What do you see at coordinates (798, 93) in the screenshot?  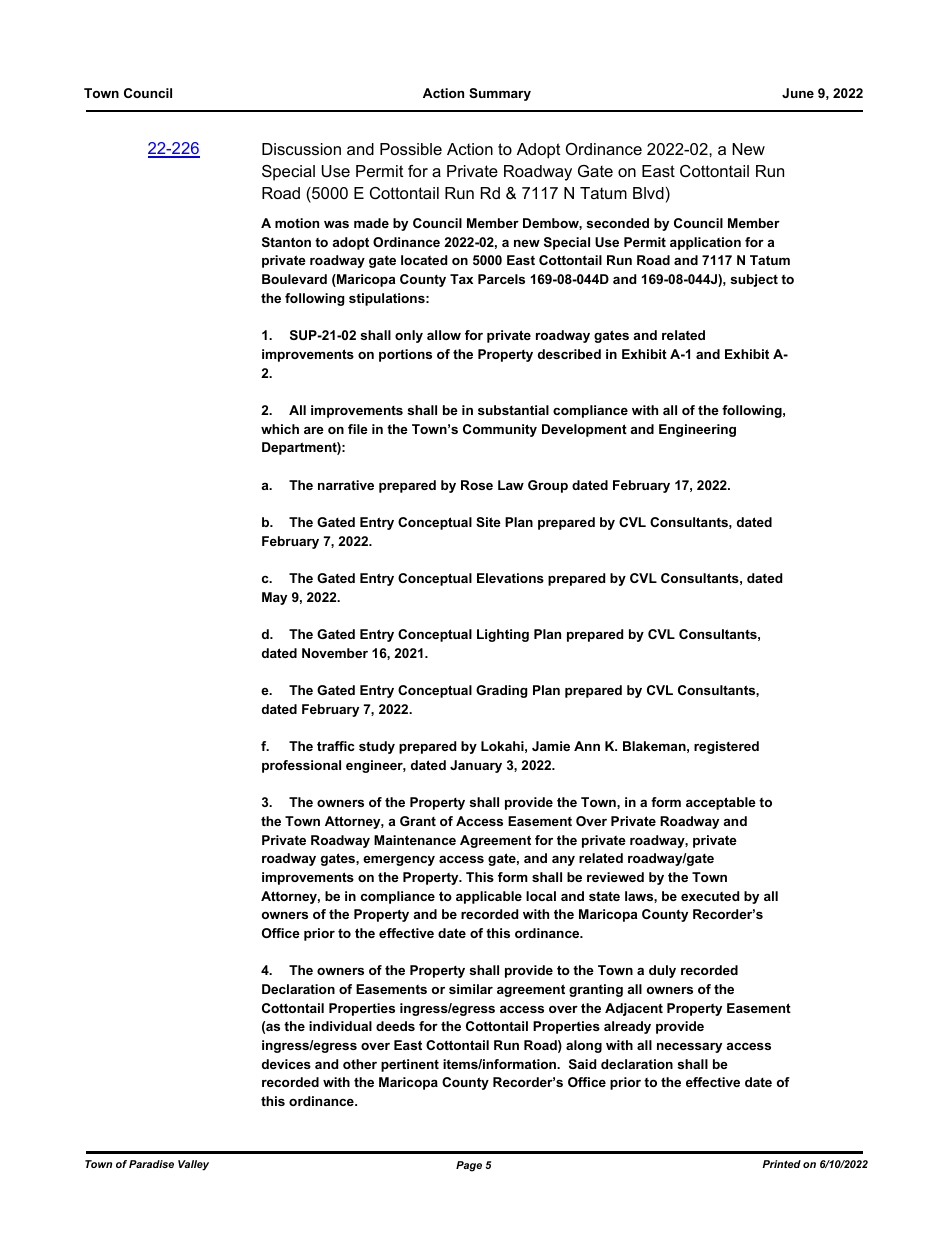 I see `June` at bounding box center [798, 93].
